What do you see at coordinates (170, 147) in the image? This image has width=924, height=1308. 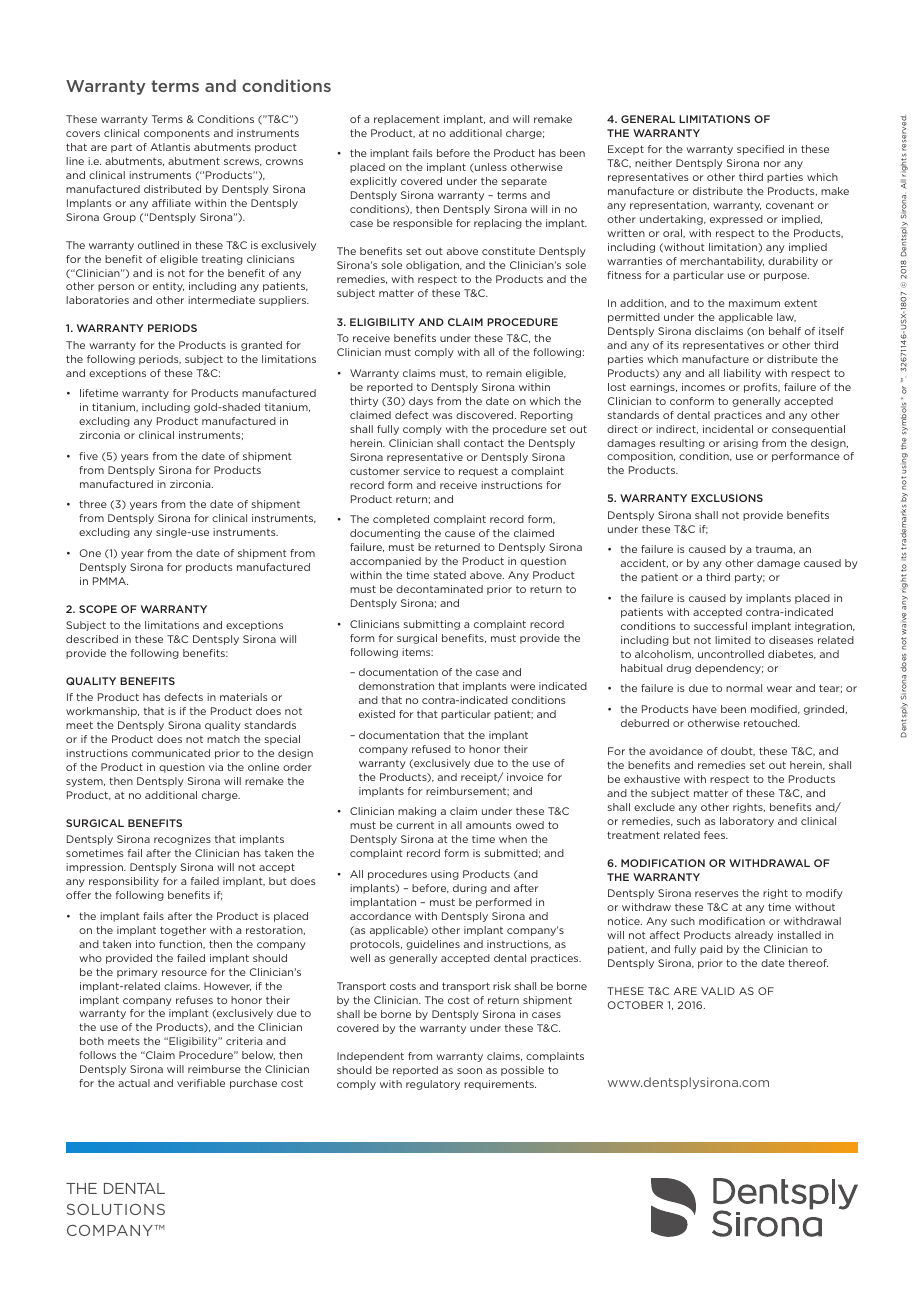 I see `Atlantis` at bounding box center [170, 147].
